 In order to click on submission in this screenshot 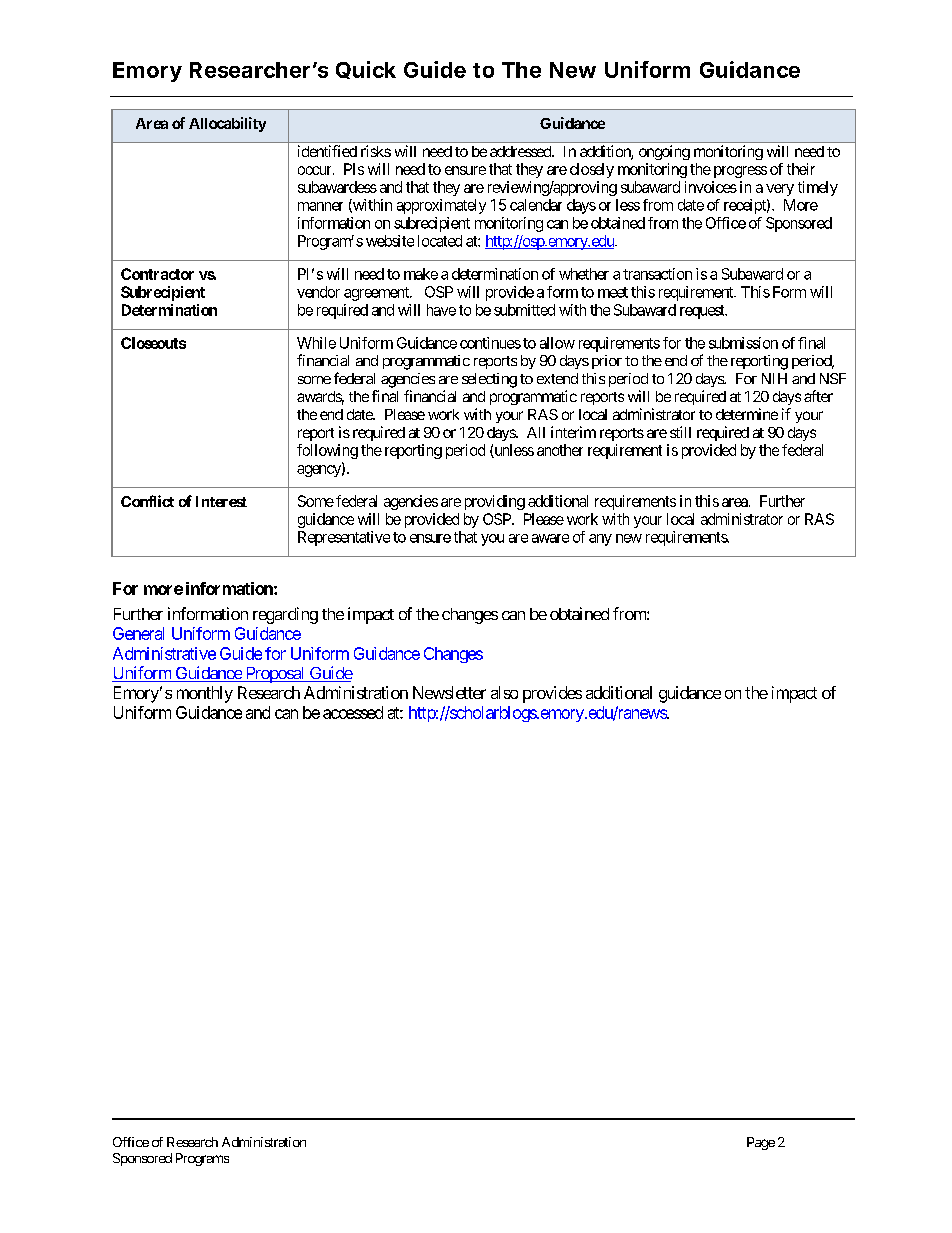, I will do `click(743, 343)`.
